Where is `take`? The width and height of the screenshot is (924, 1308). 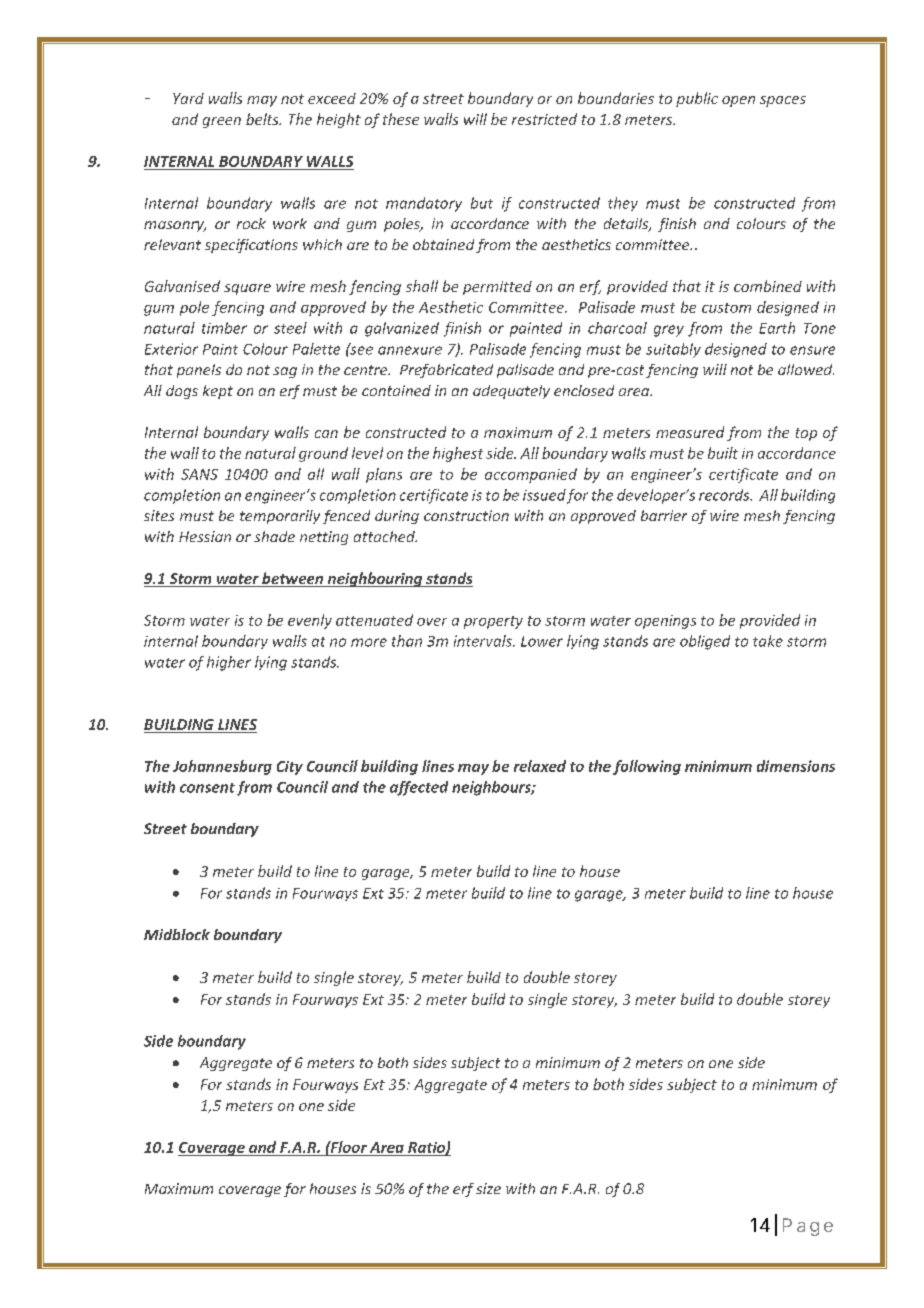 take is located at coordinates (768, 641).
